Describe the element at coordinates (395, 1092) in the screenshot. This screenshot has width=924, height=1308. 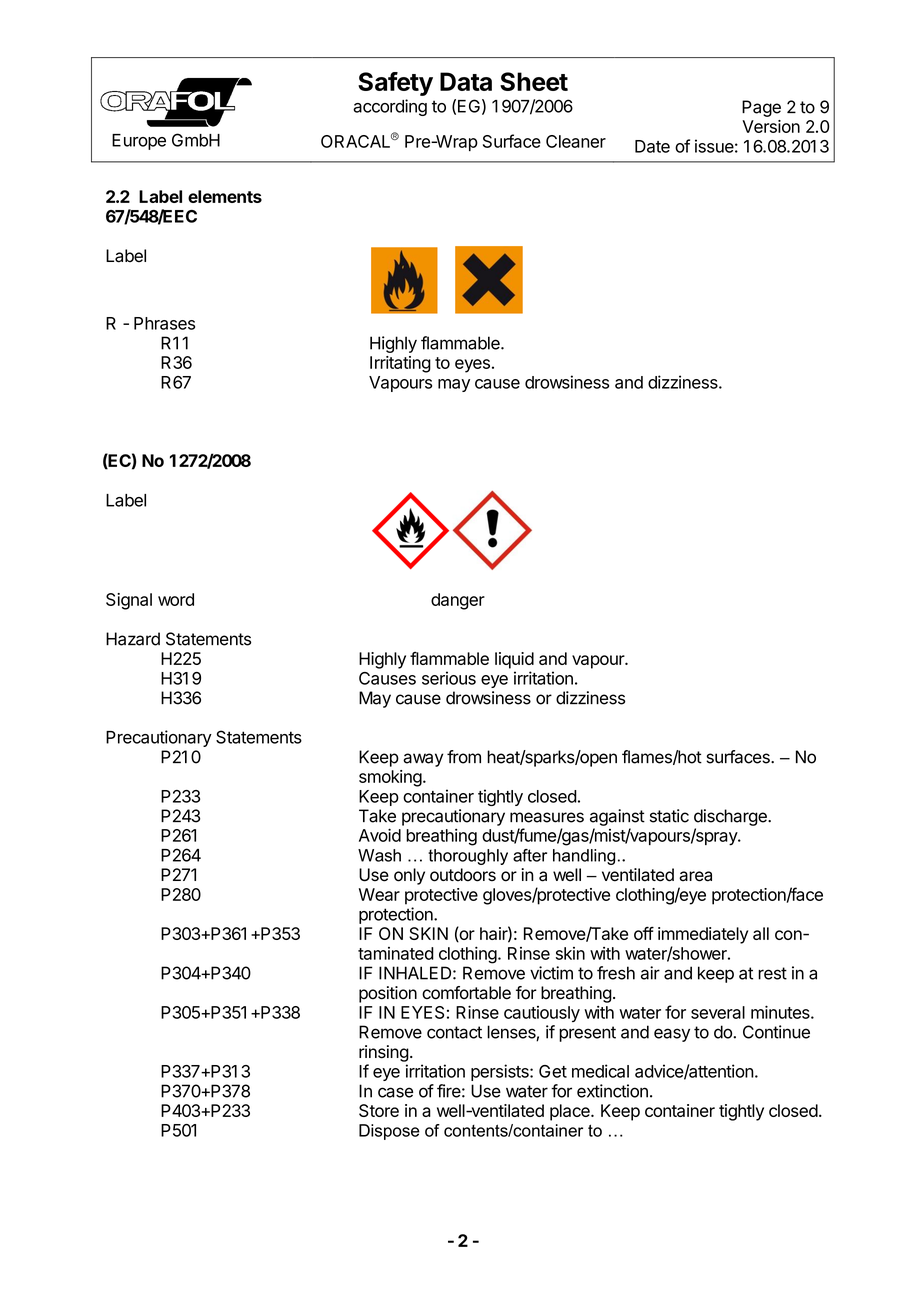
I see `case` at that location.
